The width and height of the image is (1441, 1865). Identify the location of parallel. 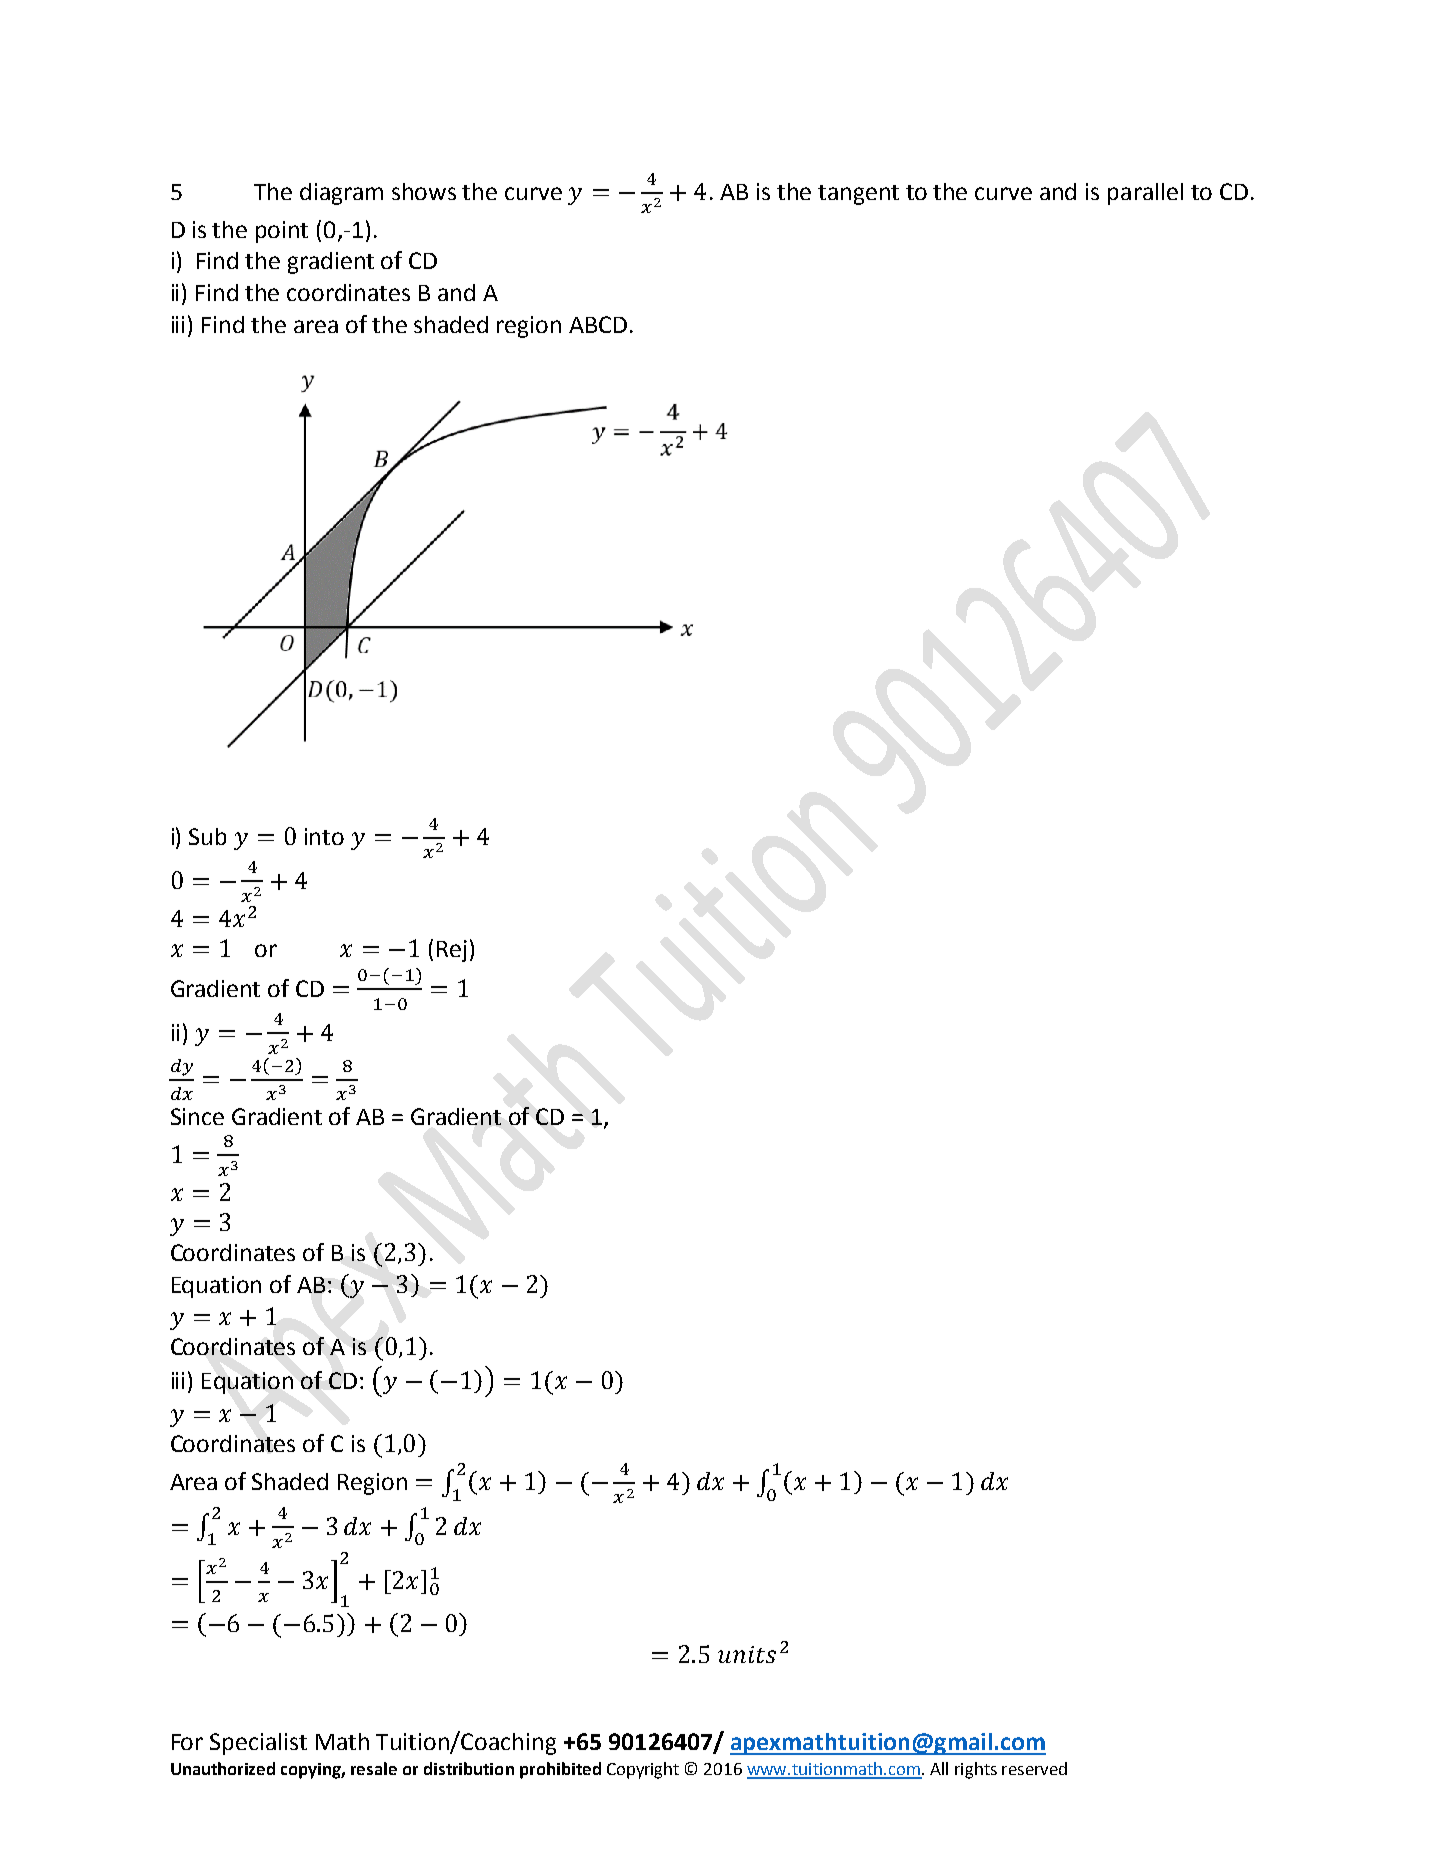
(1145, 194).
